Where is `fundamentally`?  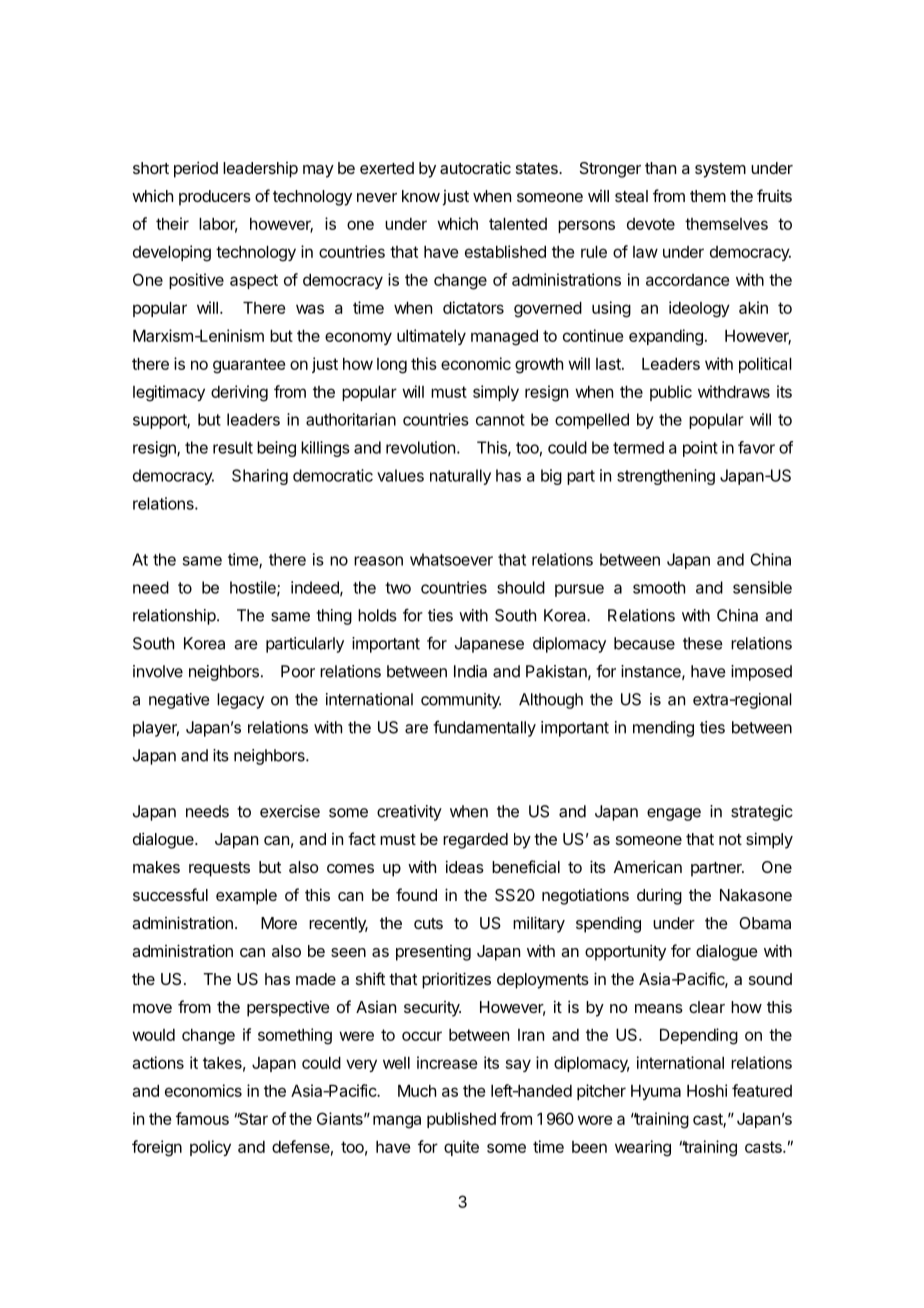
fundamentally is located at coordinates (484, 729).
